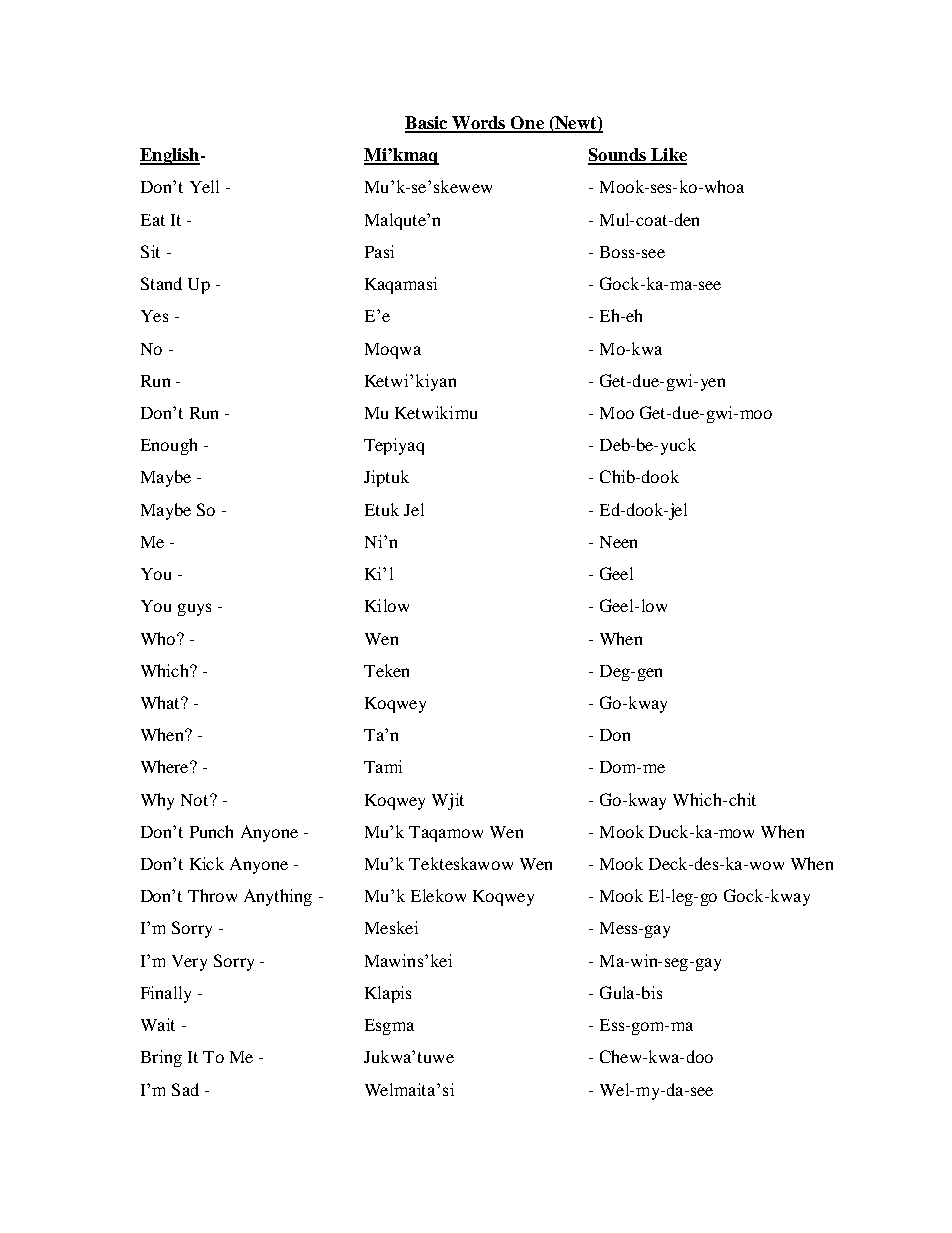 Image resolution: width=952 pixels, height=1233 pixels. Describe the element at coordinates (383, 766) in the screenshot. I see `Tami` at that location.
